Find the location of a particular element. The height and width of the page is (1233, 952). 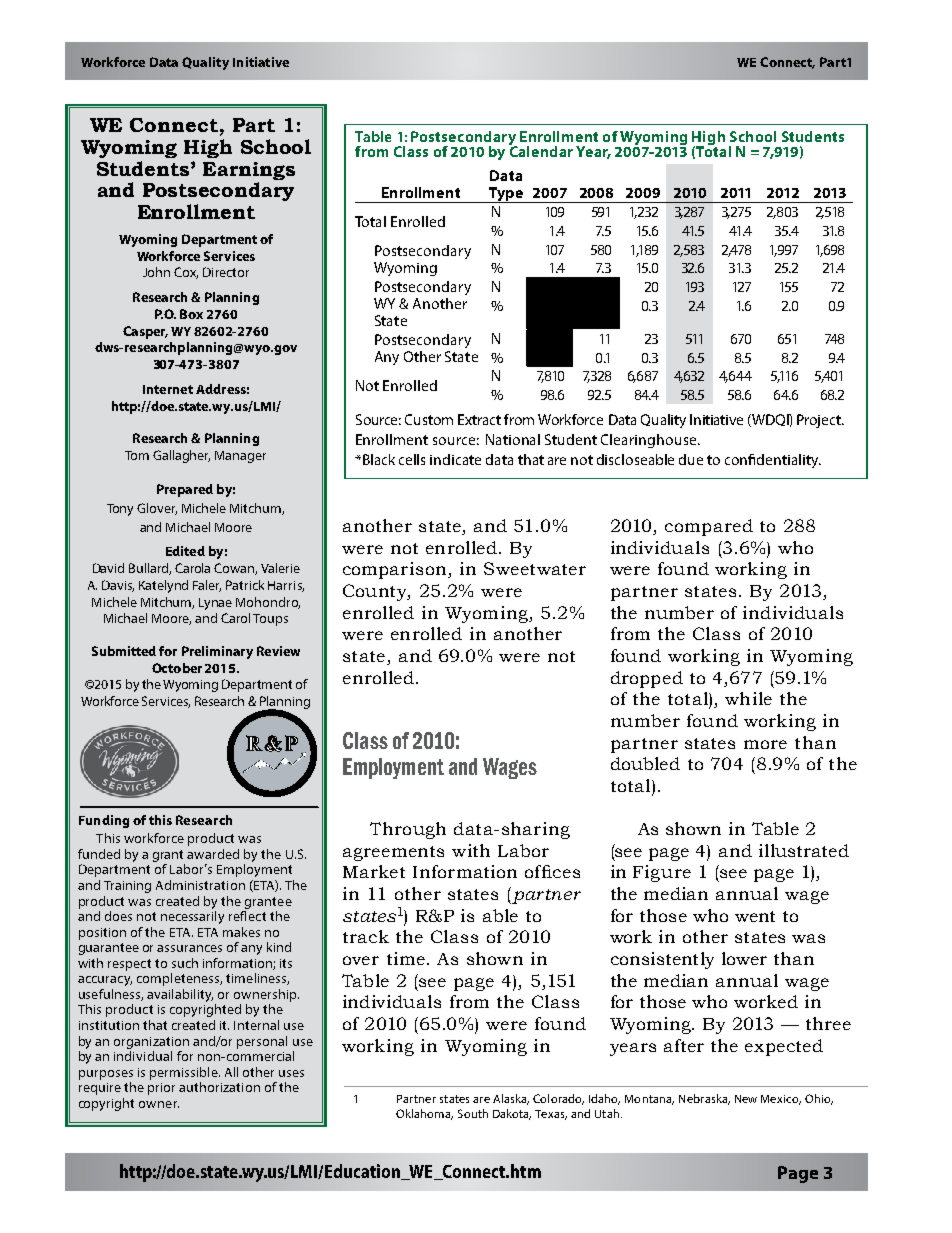

Earnings is located at coordinates (249, 172).
